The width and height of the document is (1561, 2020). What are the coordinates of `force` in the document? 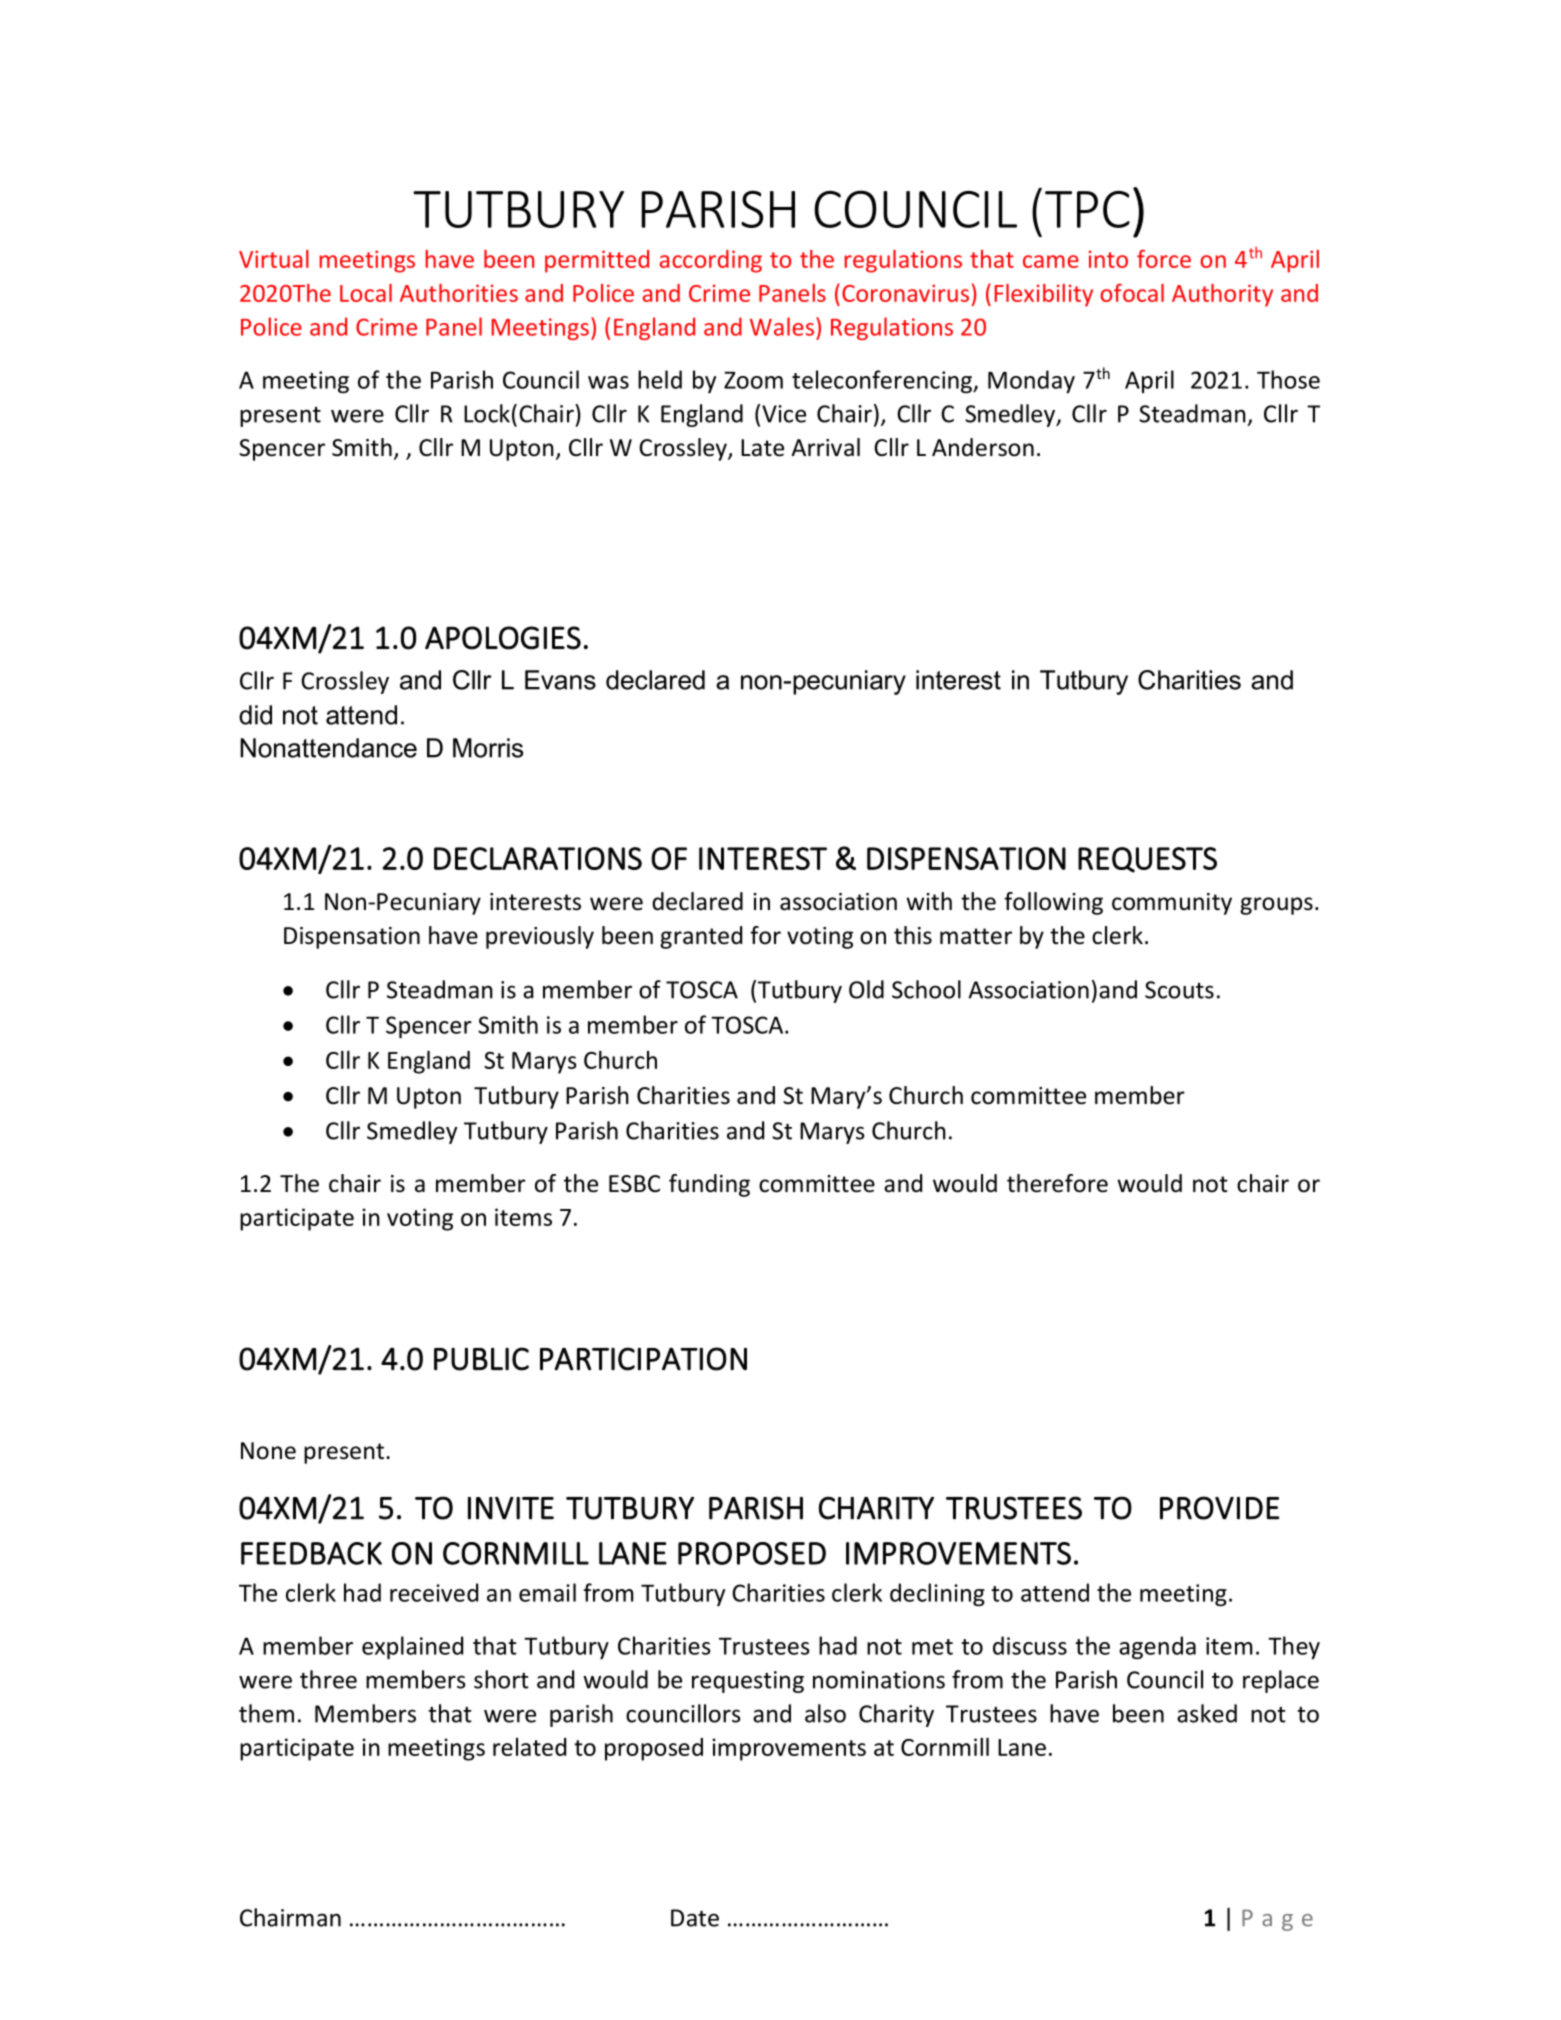 It's located at (1164, 259).
